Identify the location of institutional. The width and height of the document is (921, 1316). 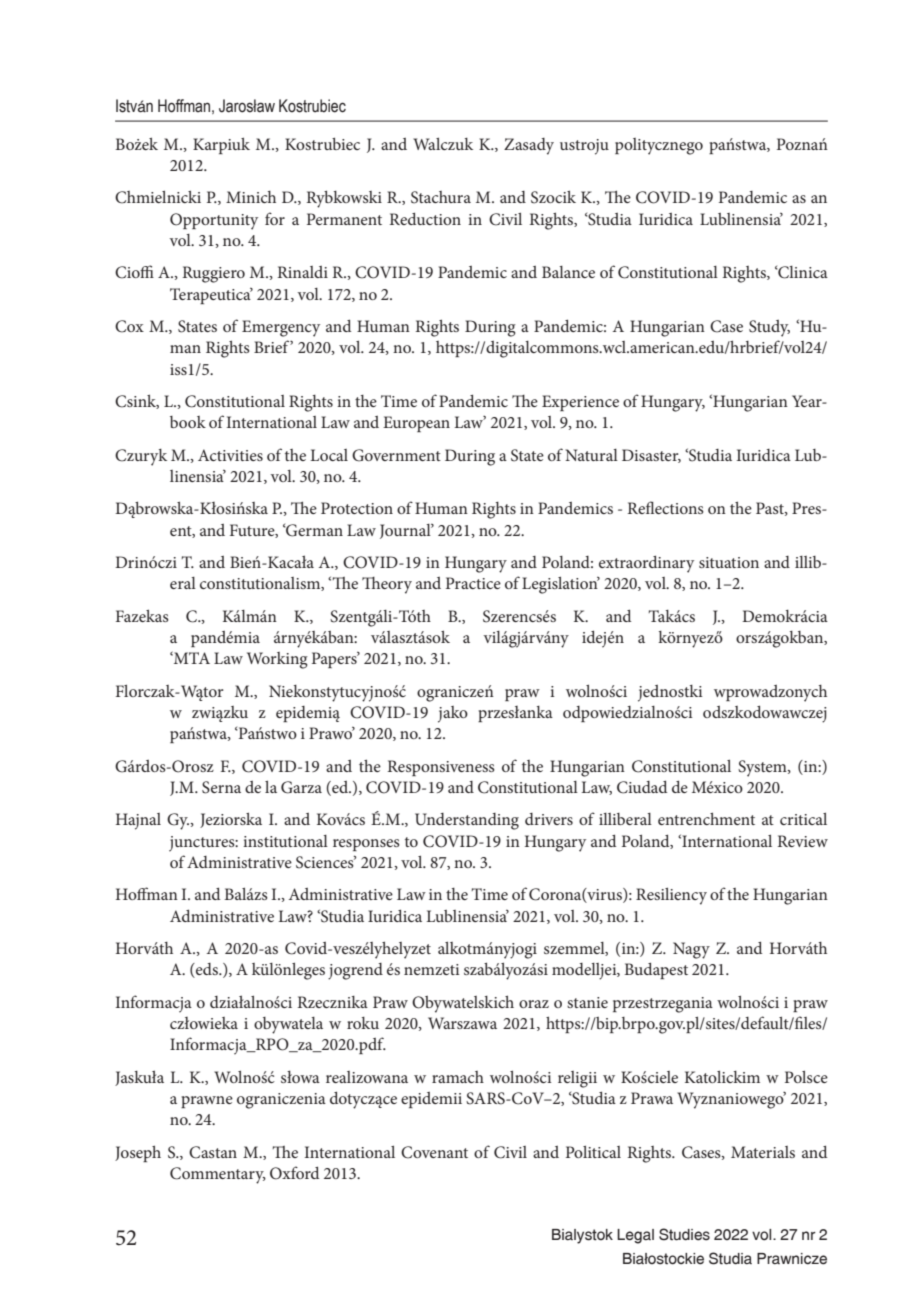
(285, 841).
